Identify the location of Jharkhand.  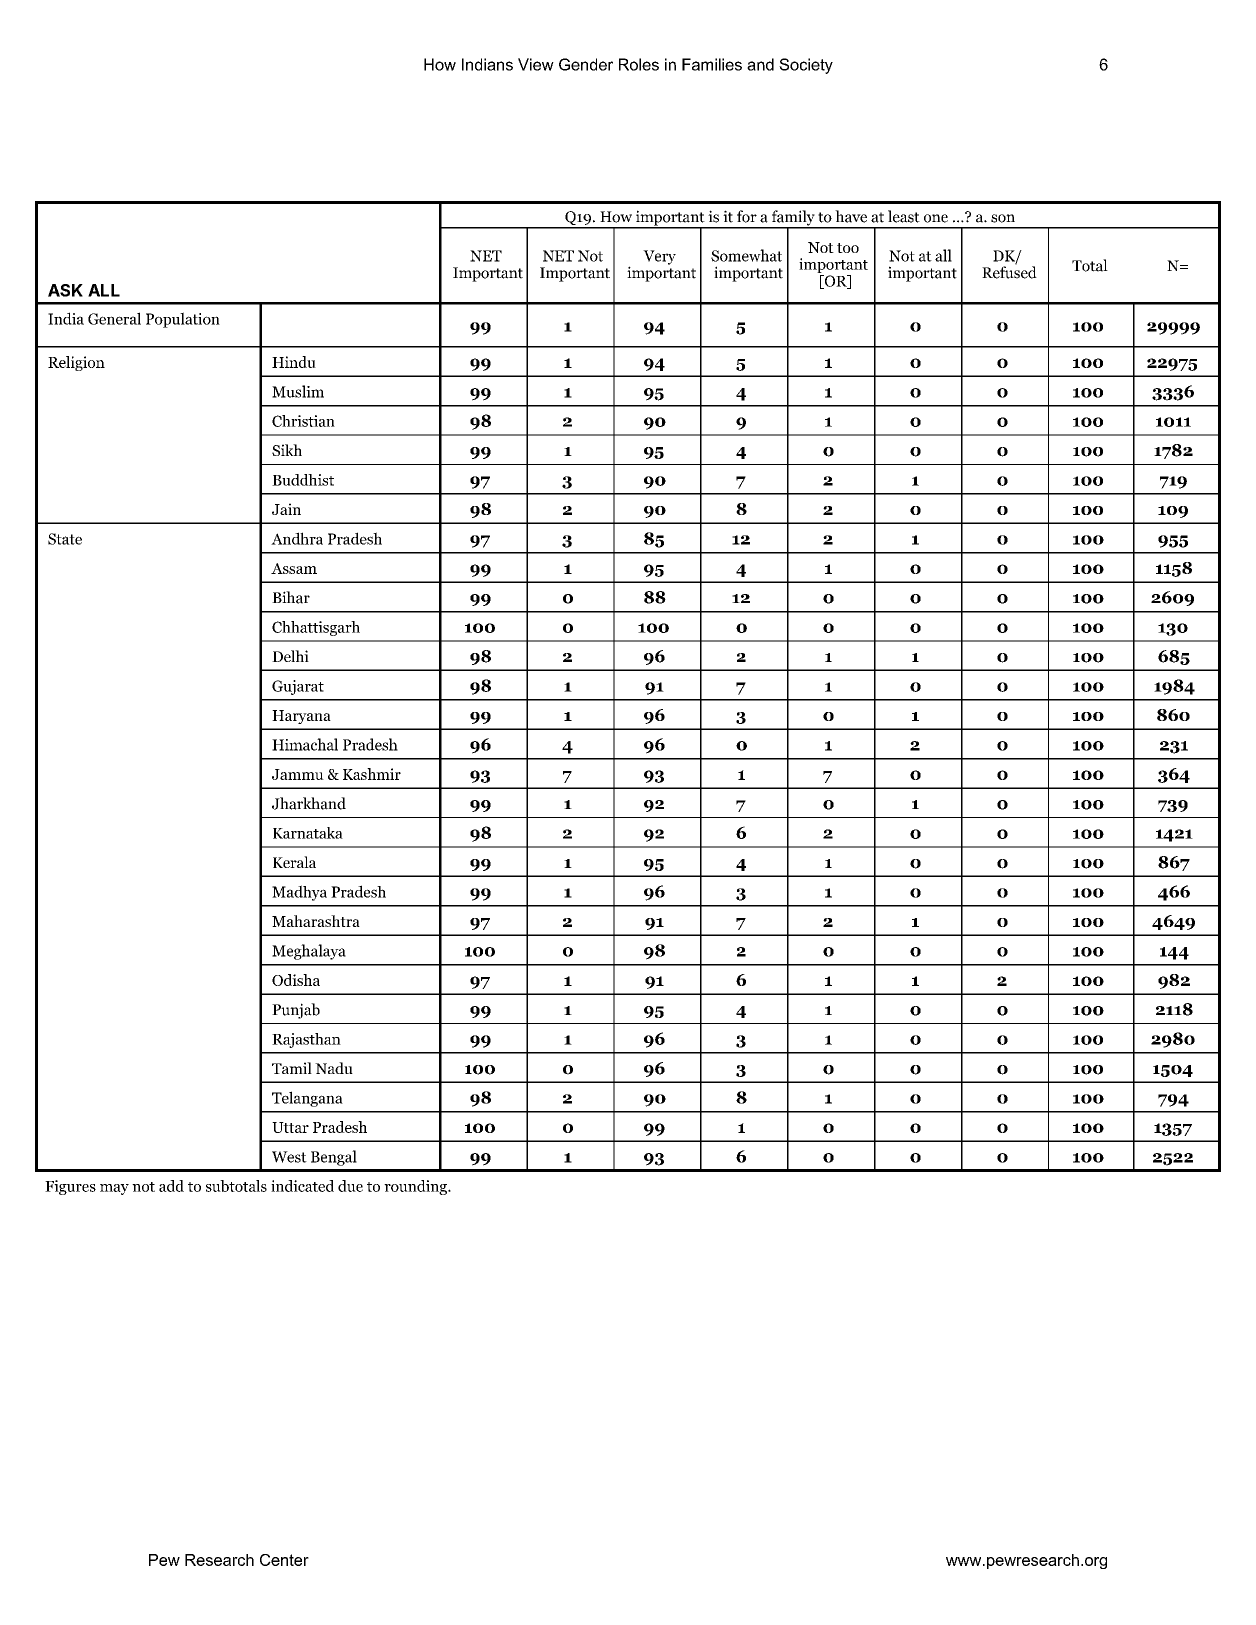
(309, 803).
